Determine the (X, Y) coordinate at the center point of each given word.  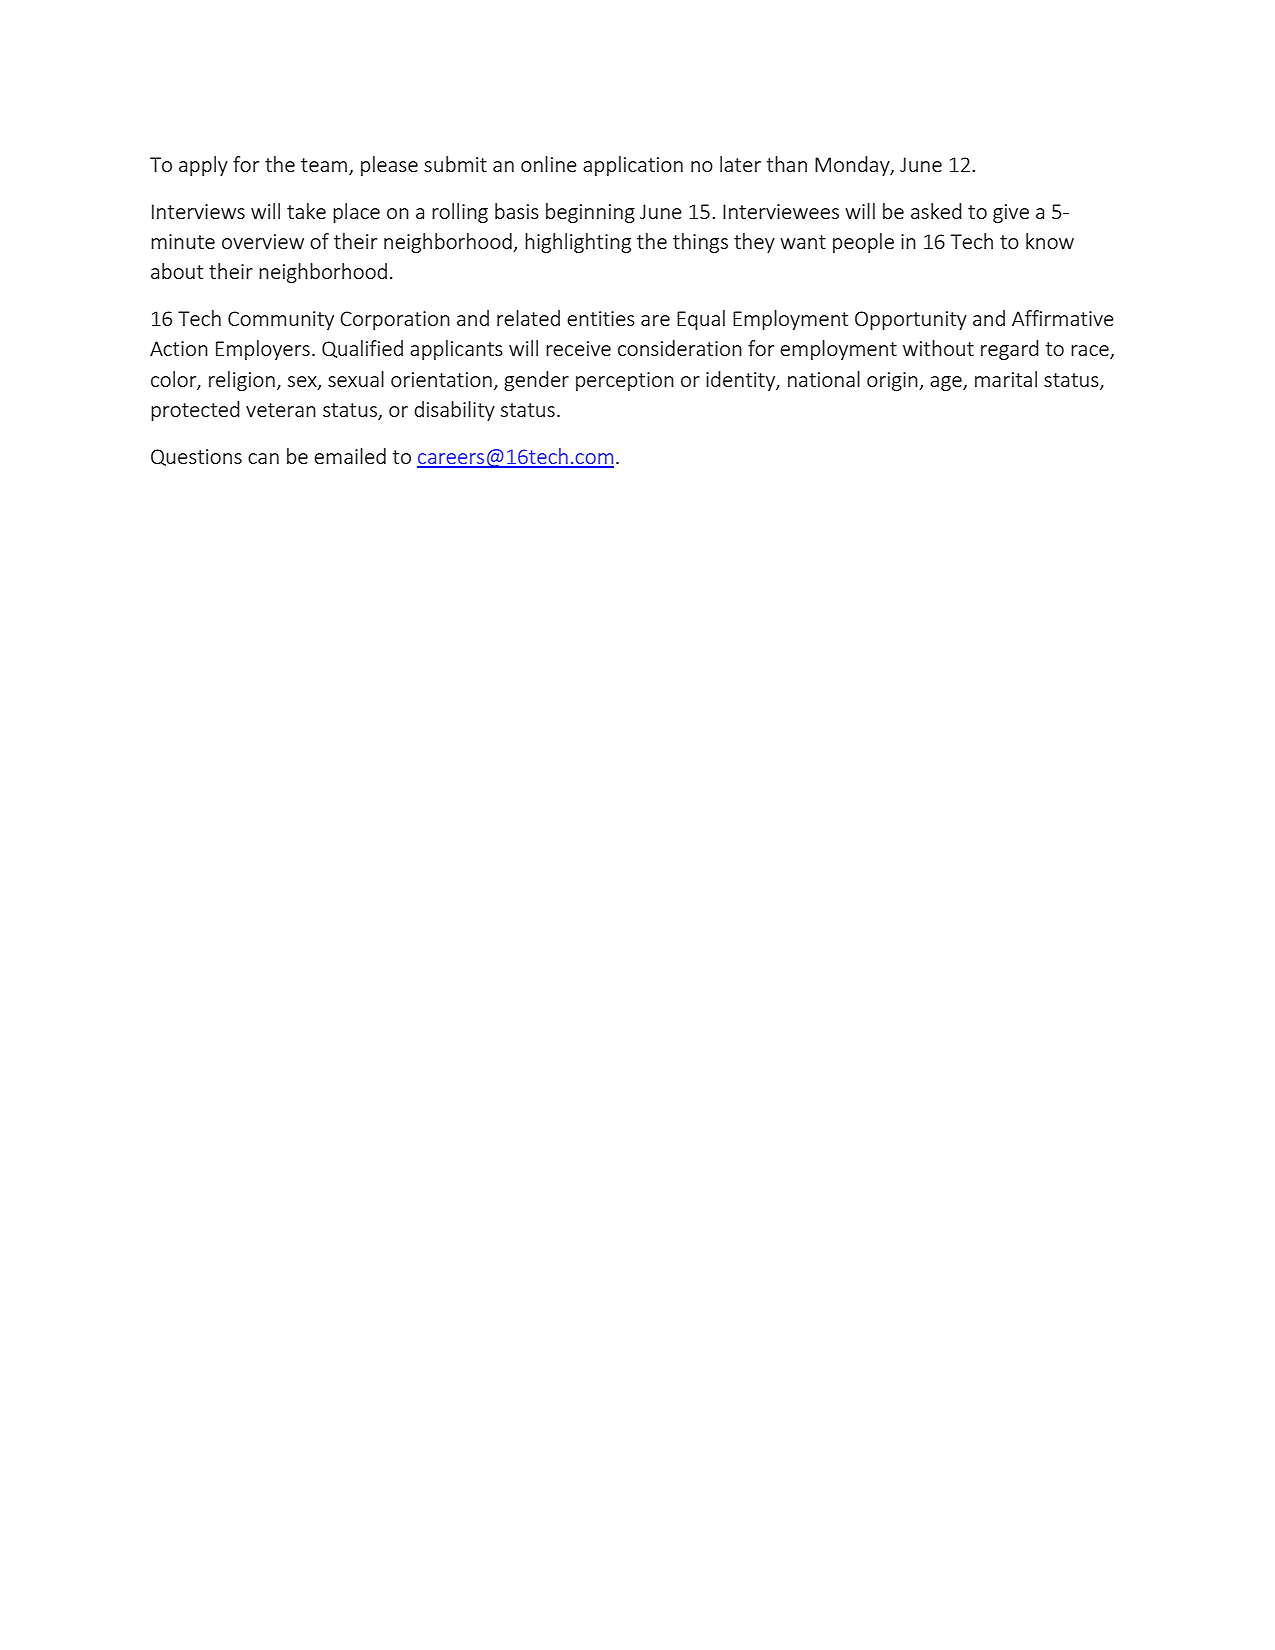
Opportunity (911, 320)
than (786, 164)
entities (601, 318)
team (324, 165)
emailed (350, 456)
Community (281, 320)
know (1050, 241)
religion (242, 381)
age (947, 383)
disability (454, 411)
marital (1006, 379)
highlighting (578, 243)
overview (263, 241)
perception (625, 381)
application (633, 166)
